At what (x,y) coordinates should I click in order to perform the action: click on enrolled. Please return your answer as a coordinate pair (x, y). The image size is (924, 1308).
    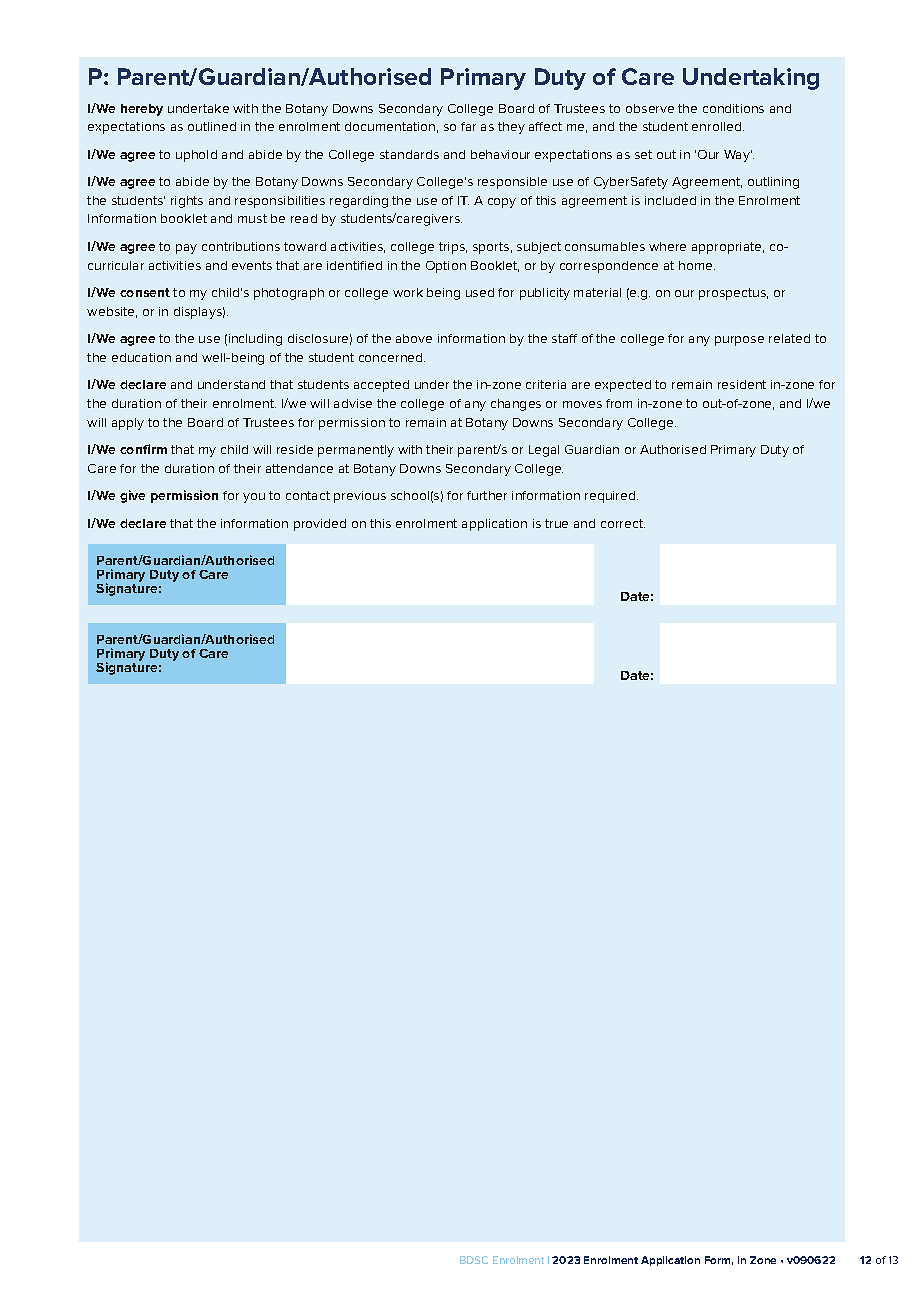
    Looking at the image, I should click on (718, 126).
